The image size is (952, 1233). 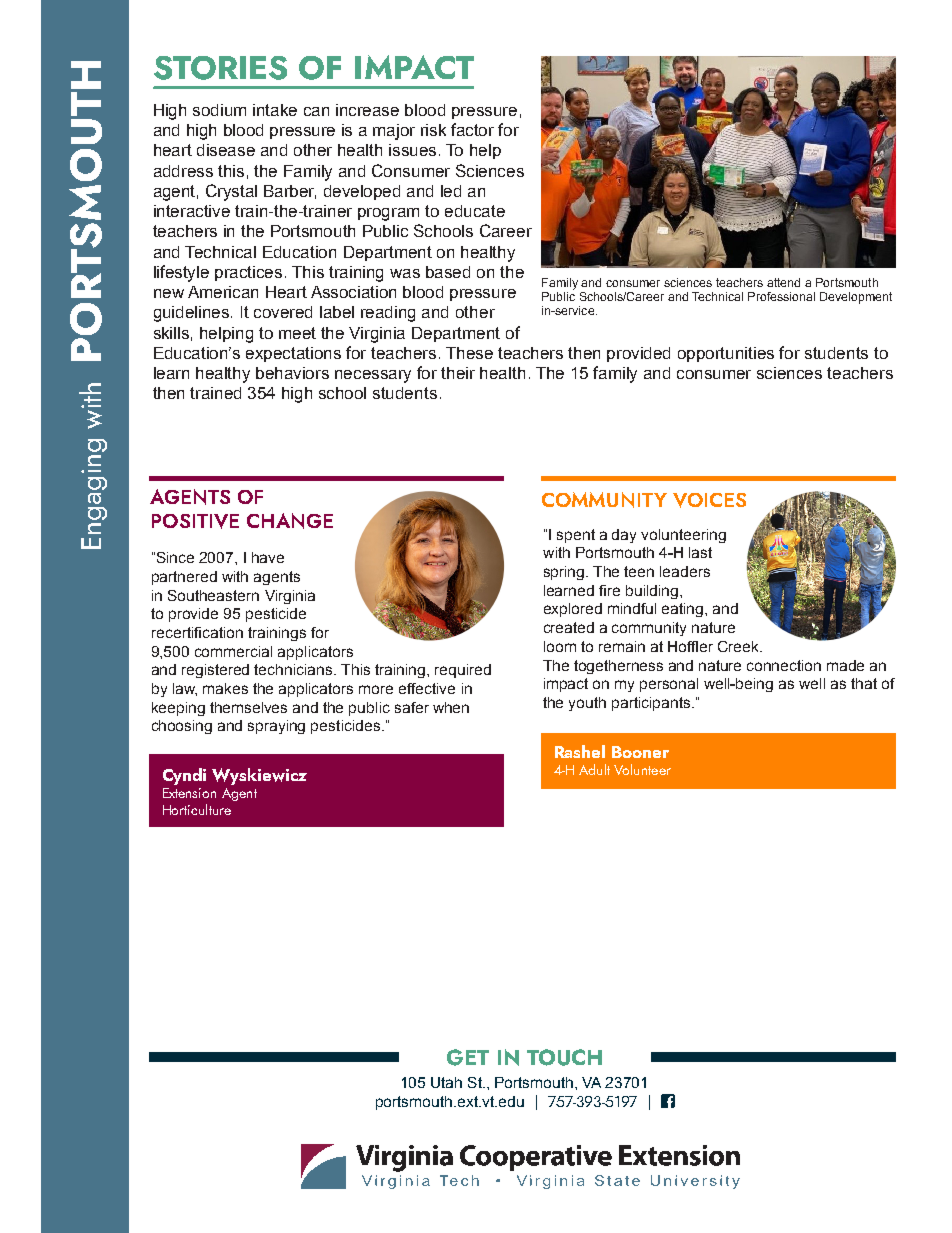 I want to click on attend, so click(x=783, y=282).
